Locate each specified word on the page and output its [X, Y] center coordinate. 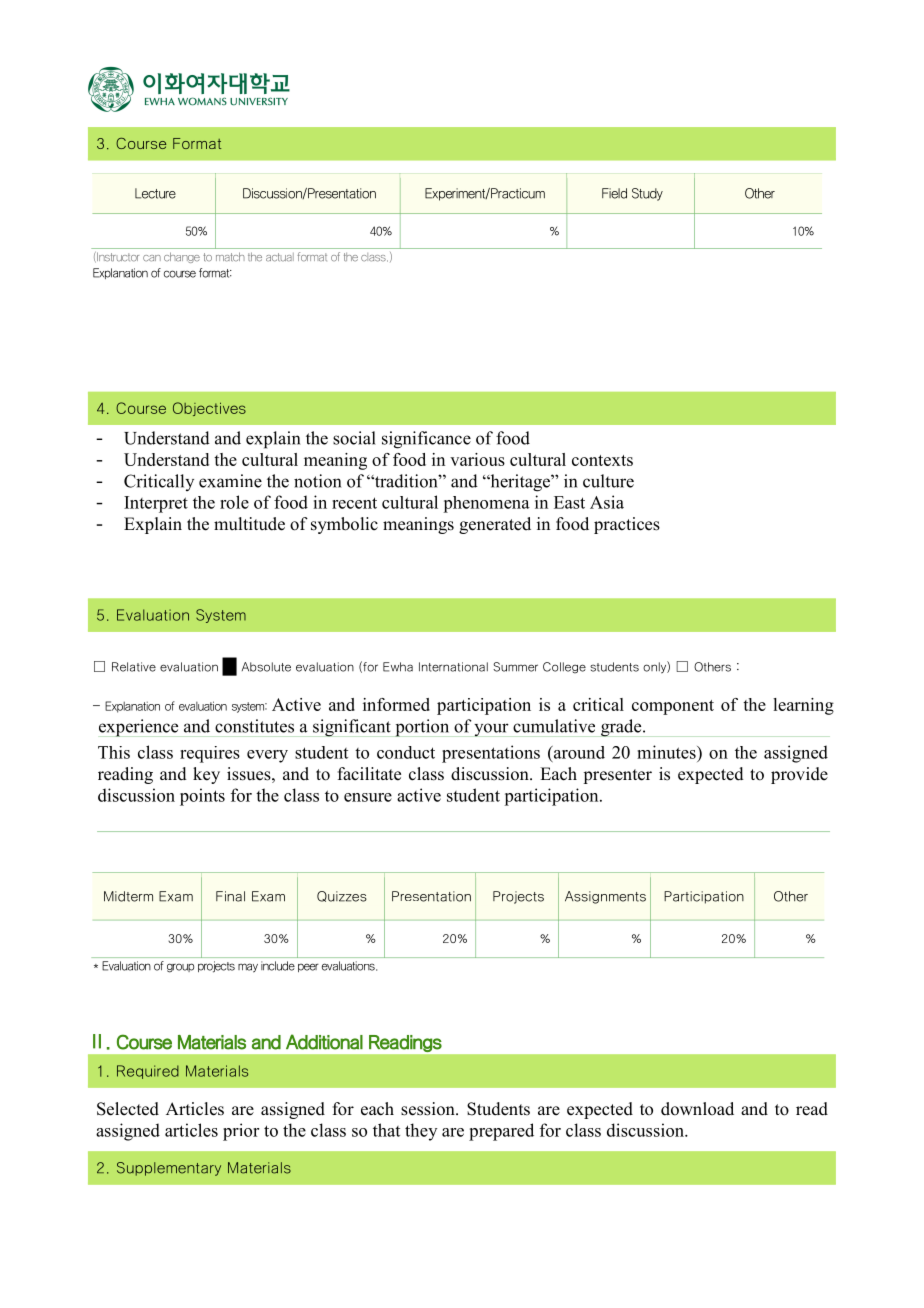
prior [241, 1132]
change [182, 257]
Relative [134, 667]
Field [614, 193]
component [673, 707]
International [453, 667]
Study [647, 194]
